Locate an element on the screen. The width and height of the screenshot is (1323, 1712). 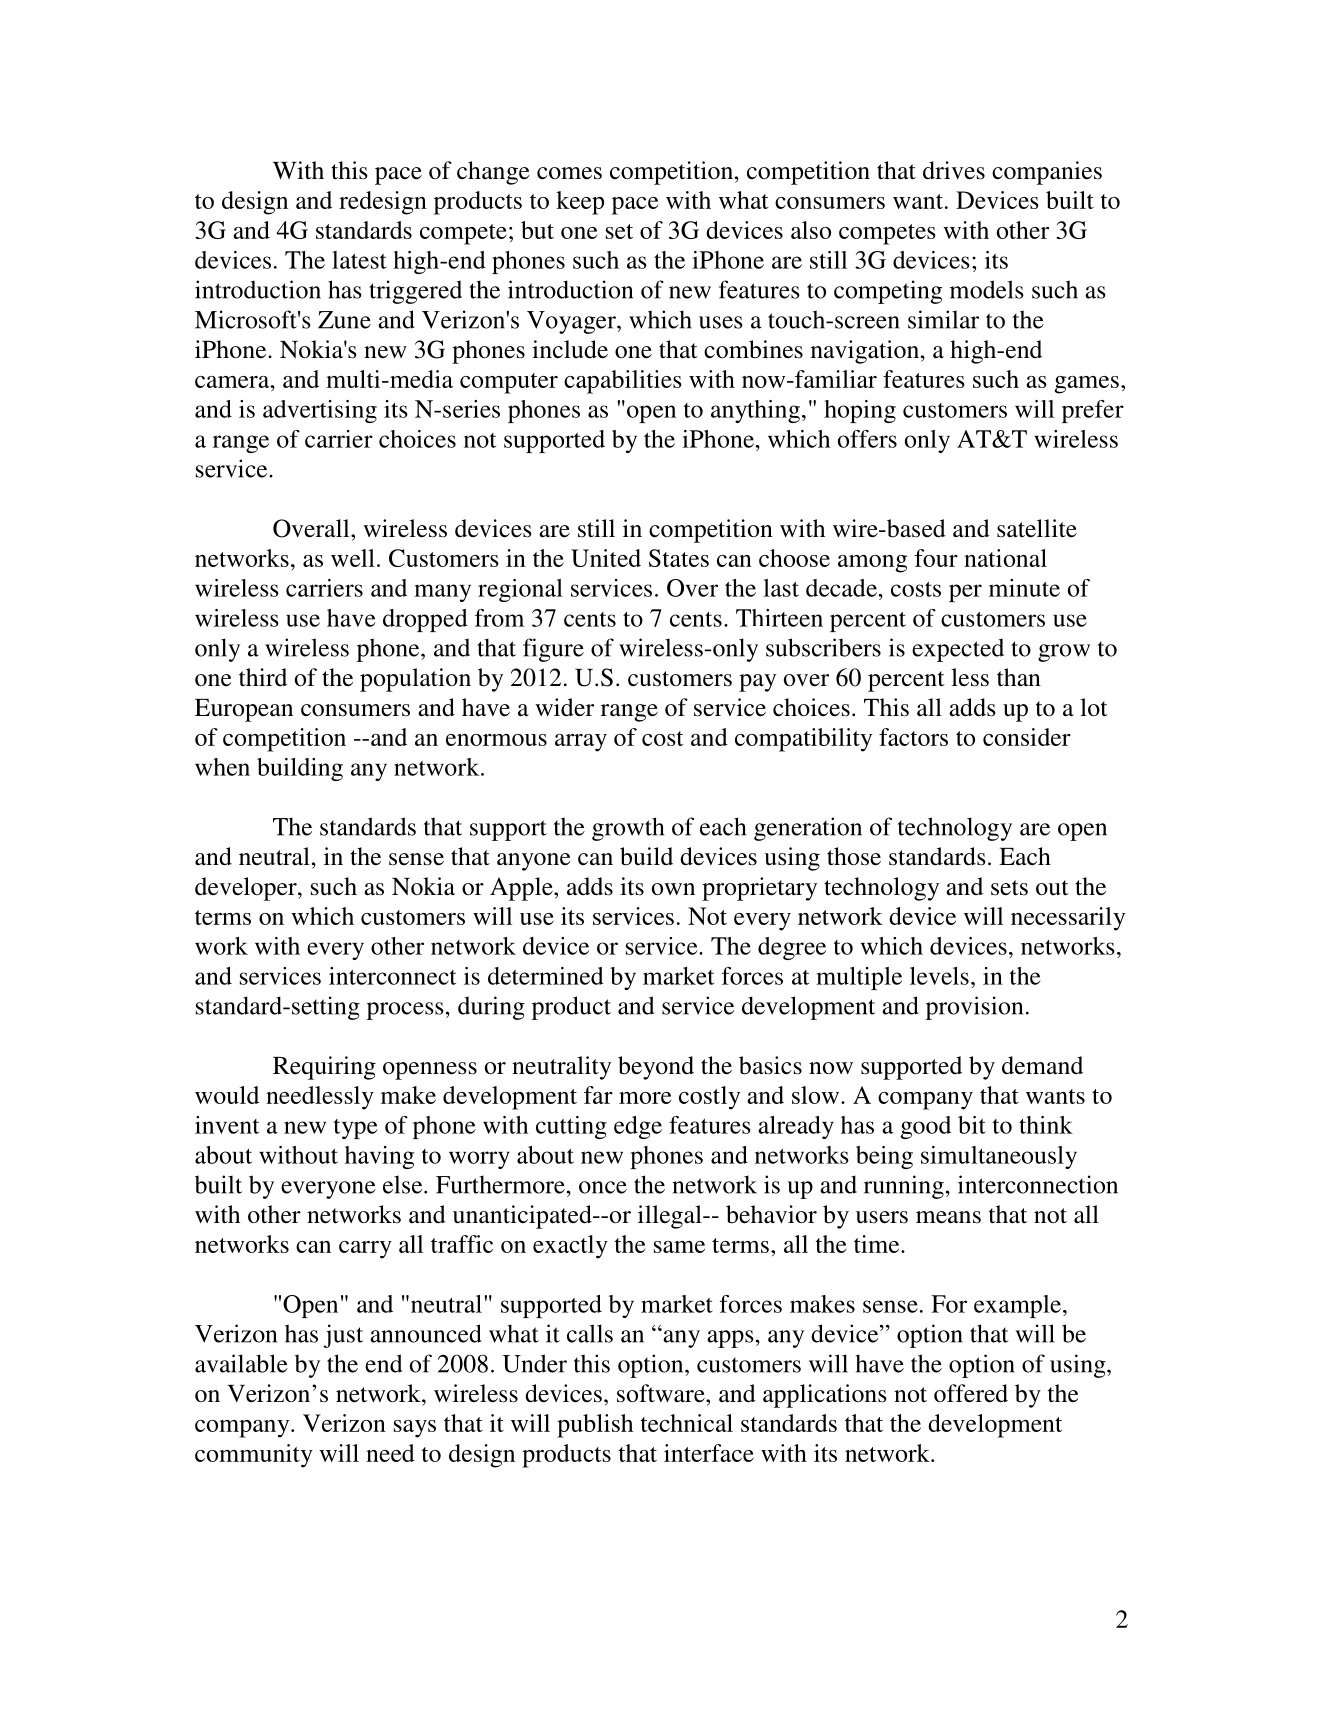
says is located at coordinates (415, 1429).
